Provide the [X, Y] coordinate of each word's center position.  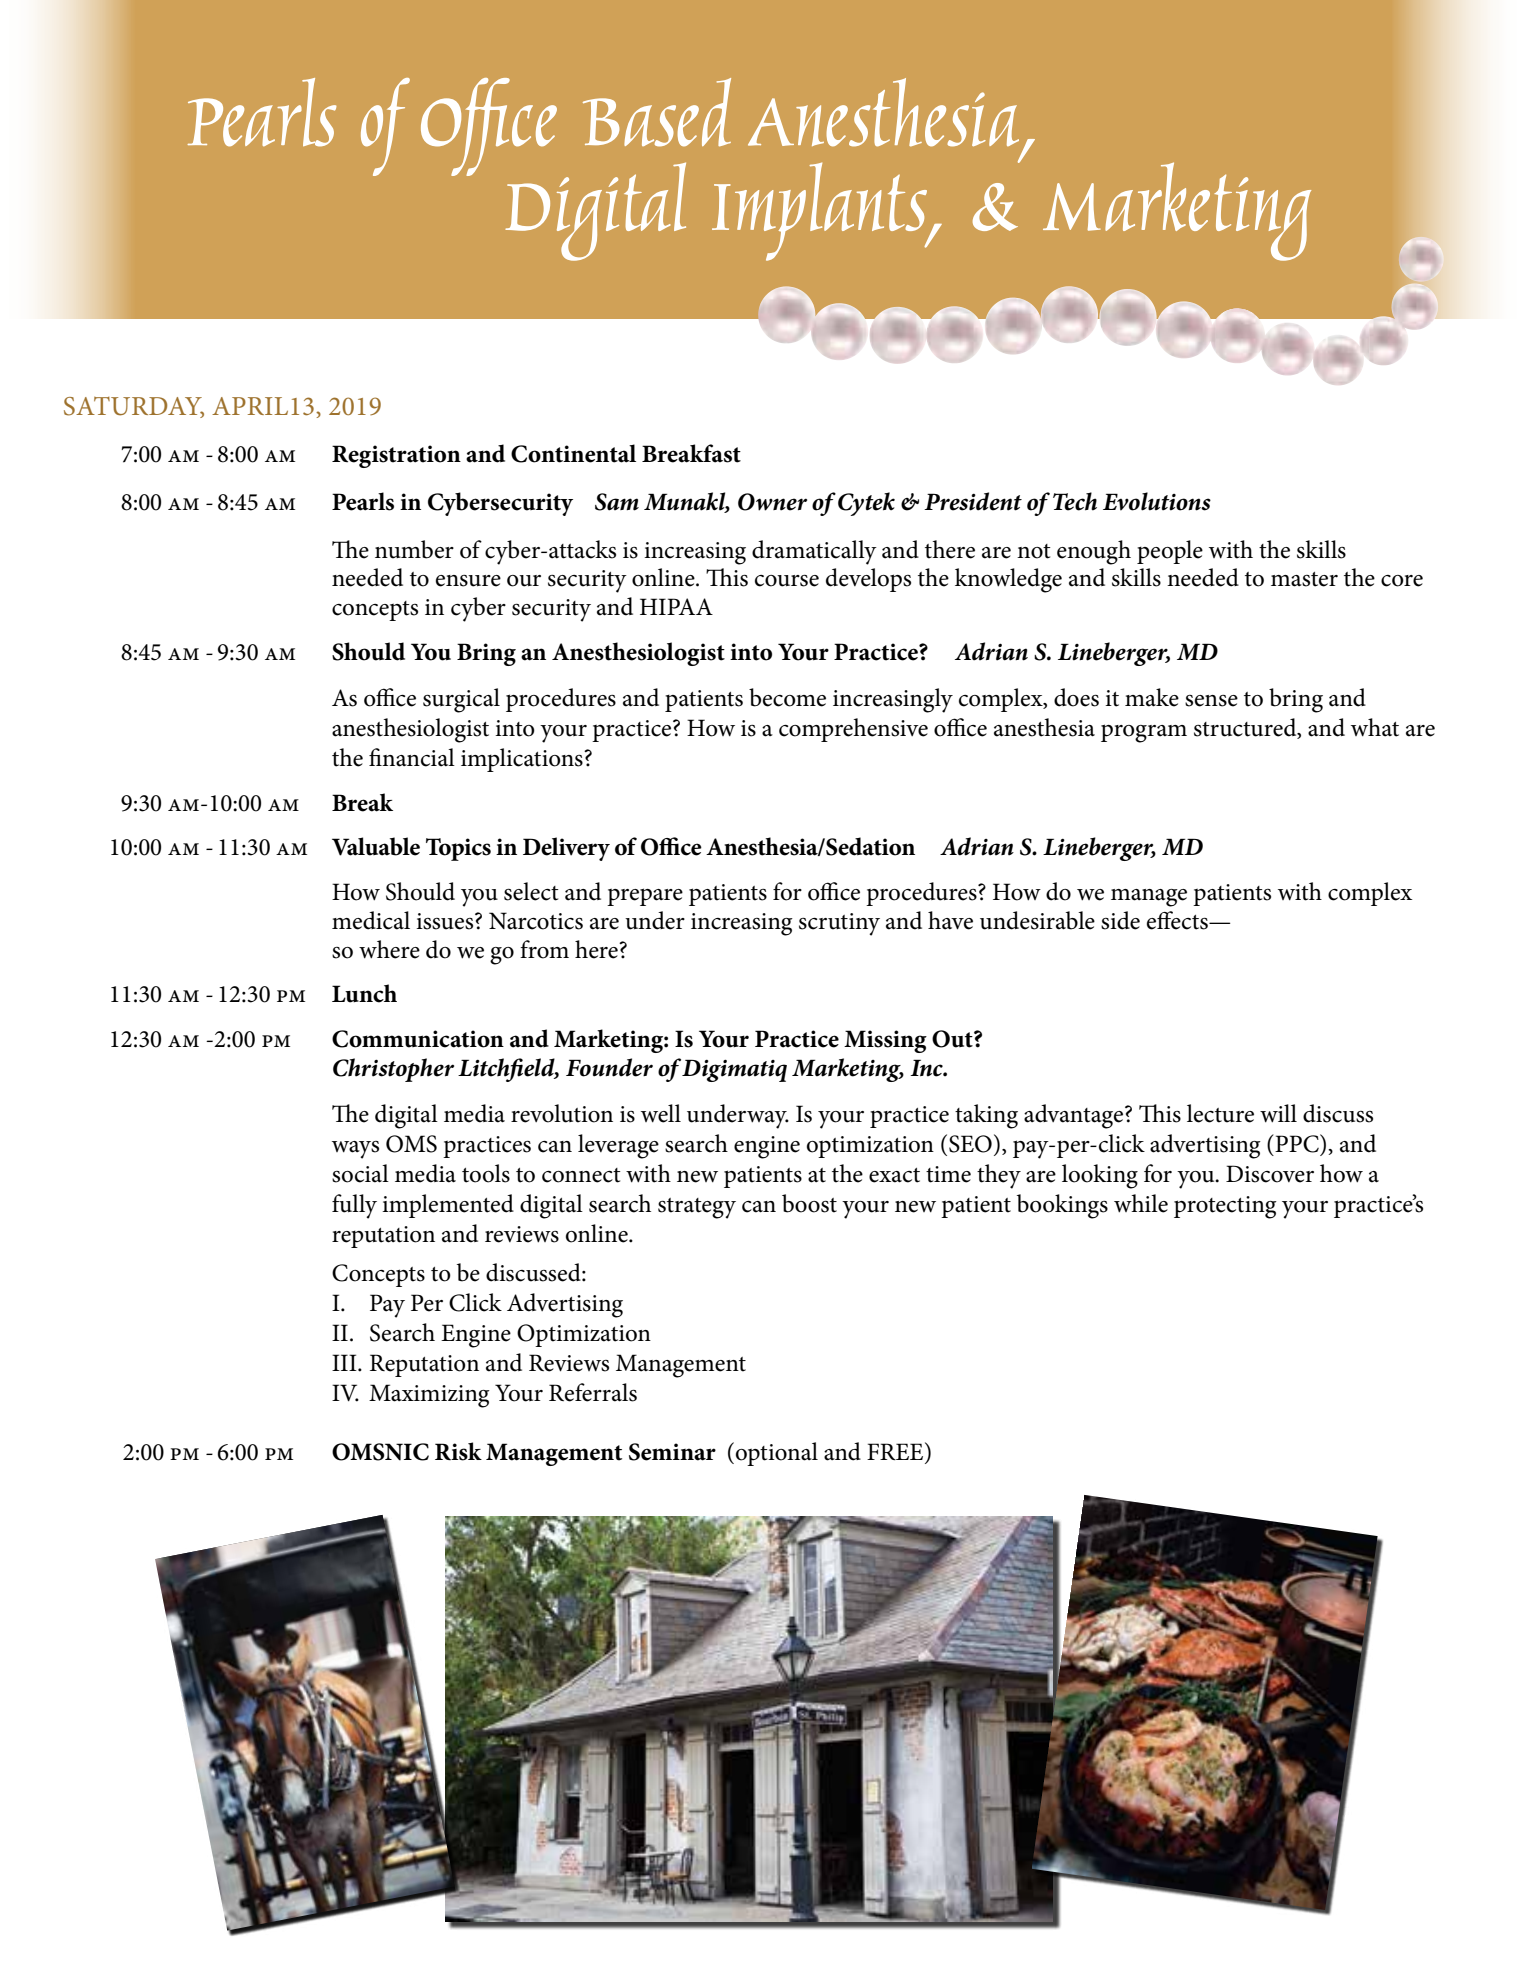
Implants [820, 211]
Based [657, 112]
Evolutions [1157, 501]
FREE [896, 1451]
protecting [1225, 1207]
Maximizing [429, 1396]
